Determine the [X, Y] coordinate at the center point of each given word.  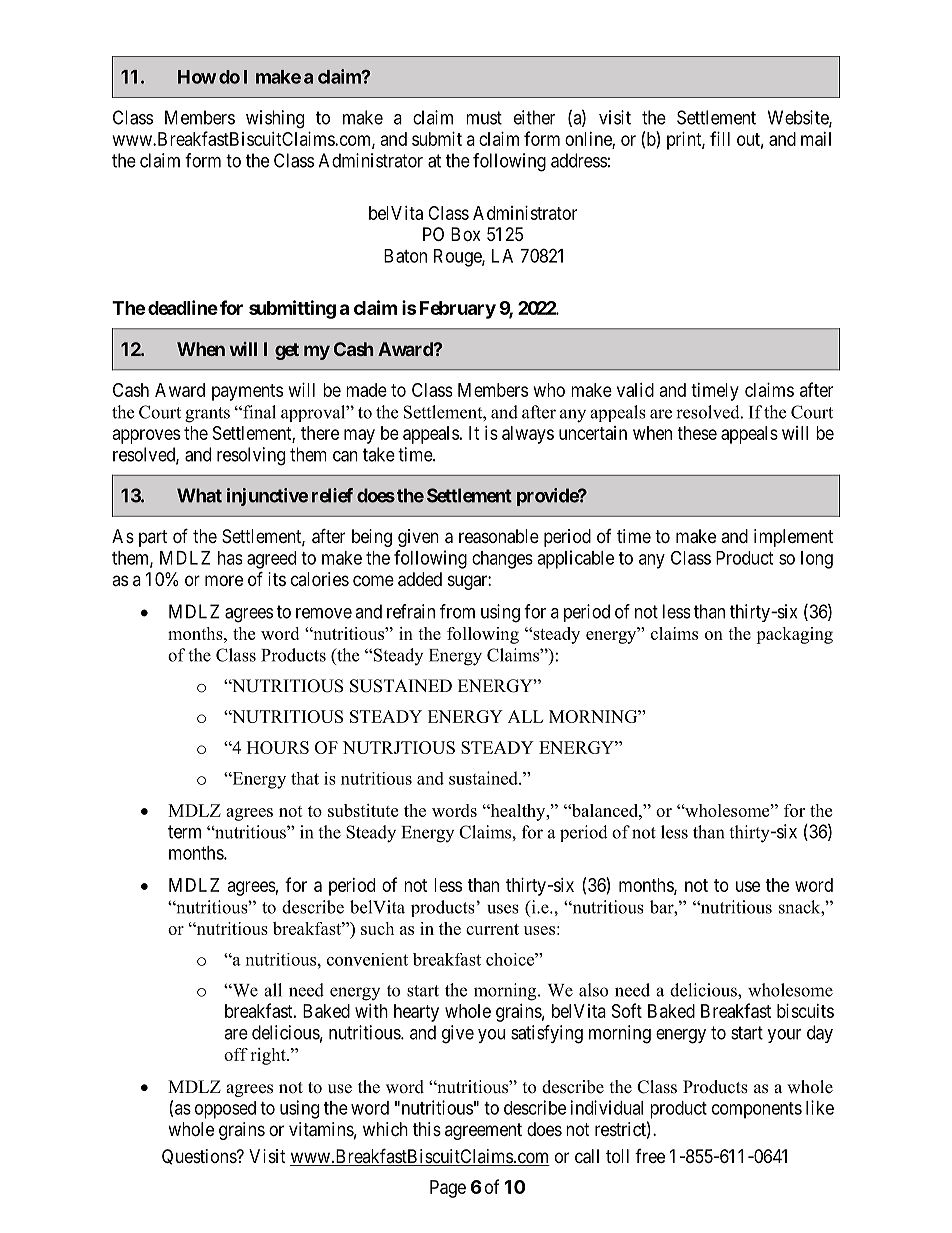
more [224, 580]
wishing [275, 119]
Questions [200, 1157]
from [457, 611]
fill [720, 138]
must [484, 118]
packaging [794, 635]
